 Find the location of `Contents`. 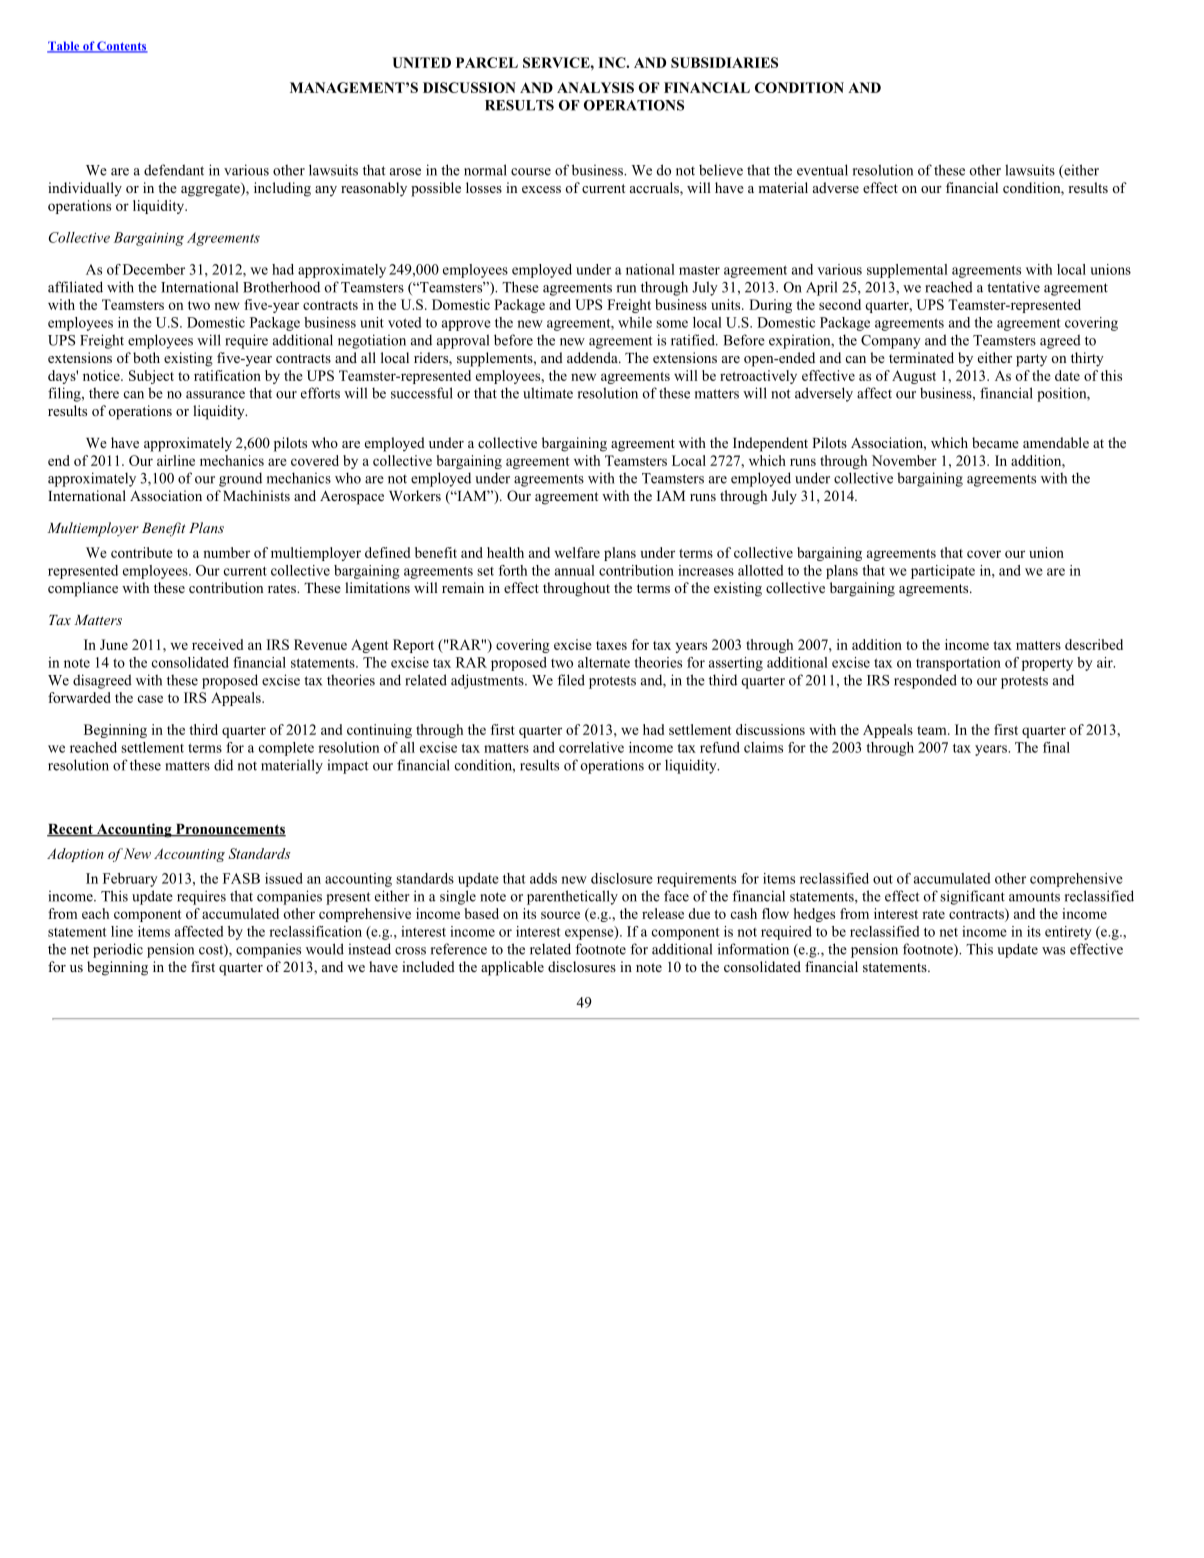

Contents is located at coordinates (121, 47).
